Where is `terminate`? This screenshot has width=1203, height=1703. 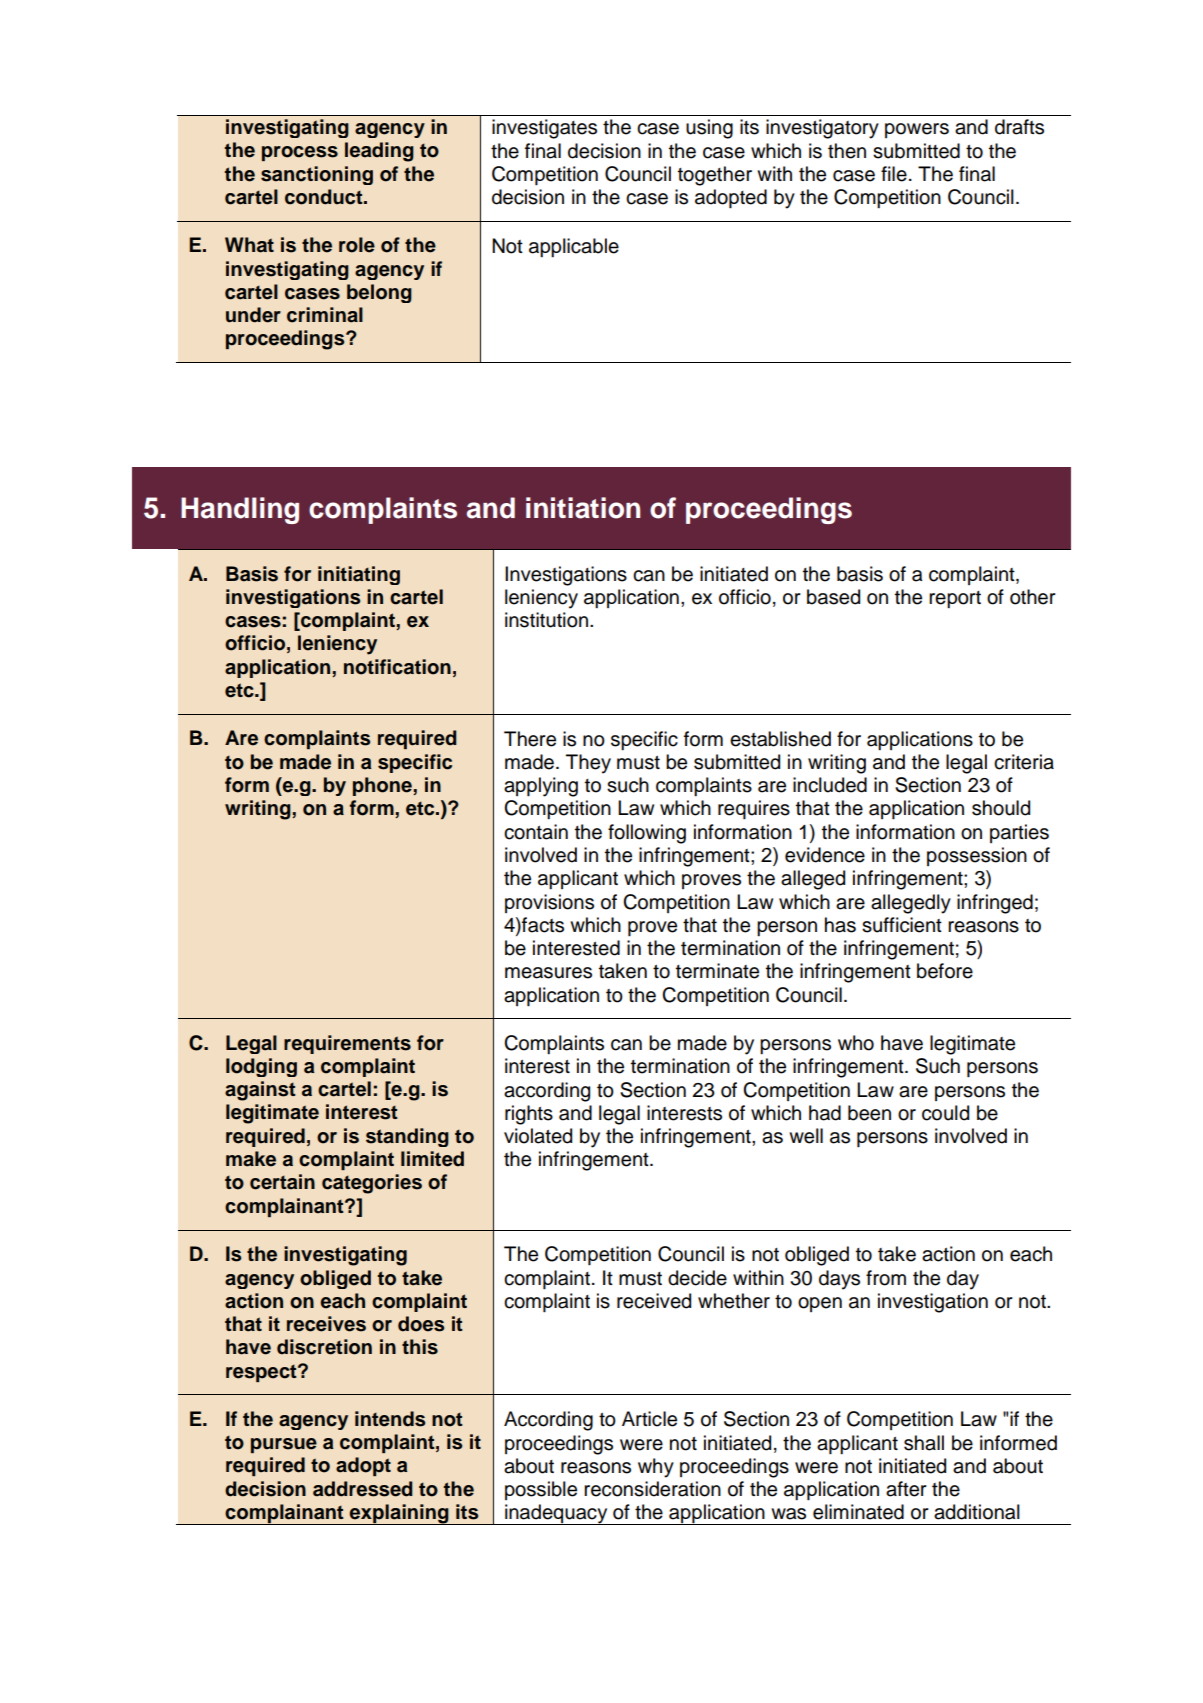 terminate is located at coordinates (717, 971).
